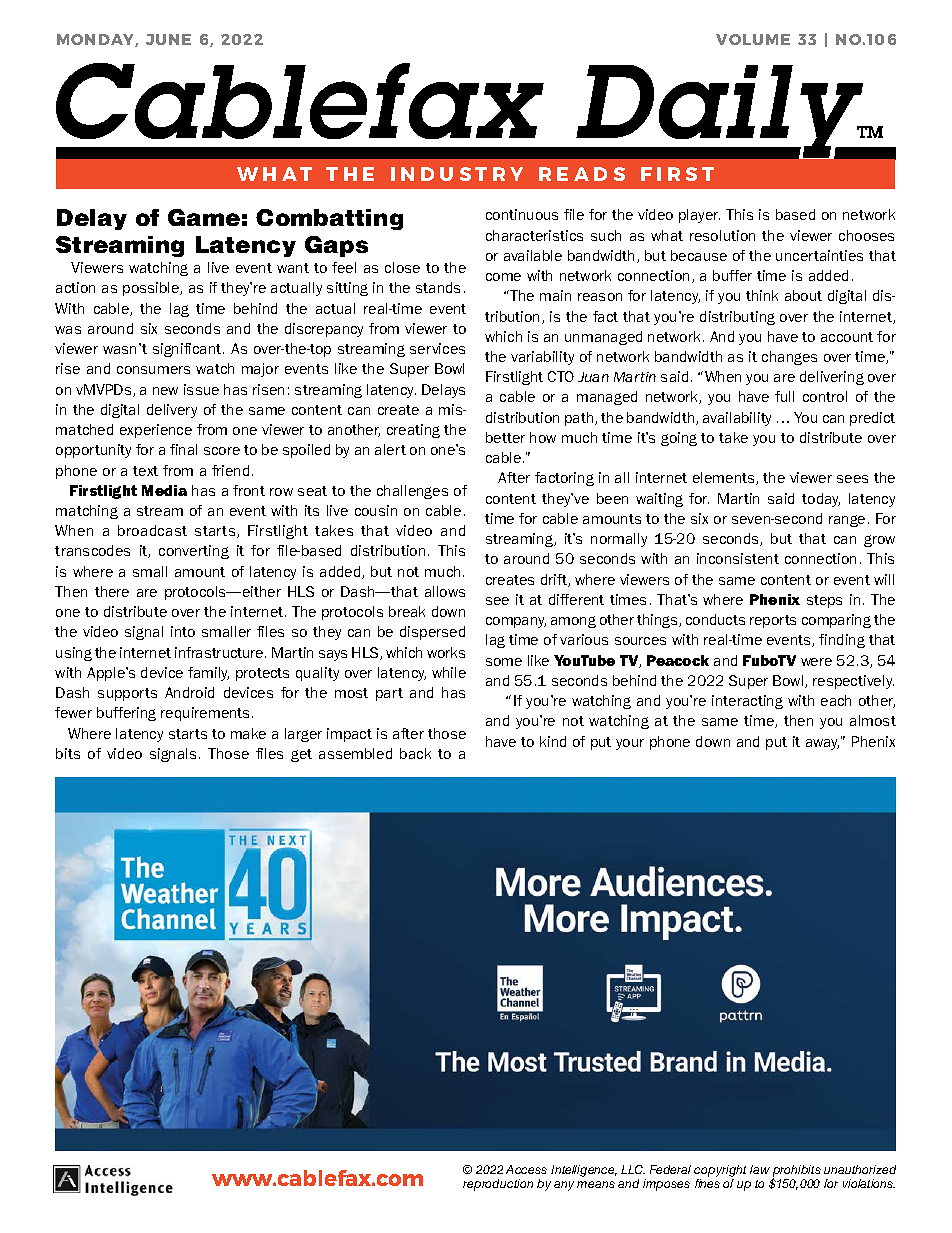 The width and height of the page is (952, 1233). What do you see at coordinates (760, 1169) in the page?
I see `law` at bounding box center [760, 1169].
